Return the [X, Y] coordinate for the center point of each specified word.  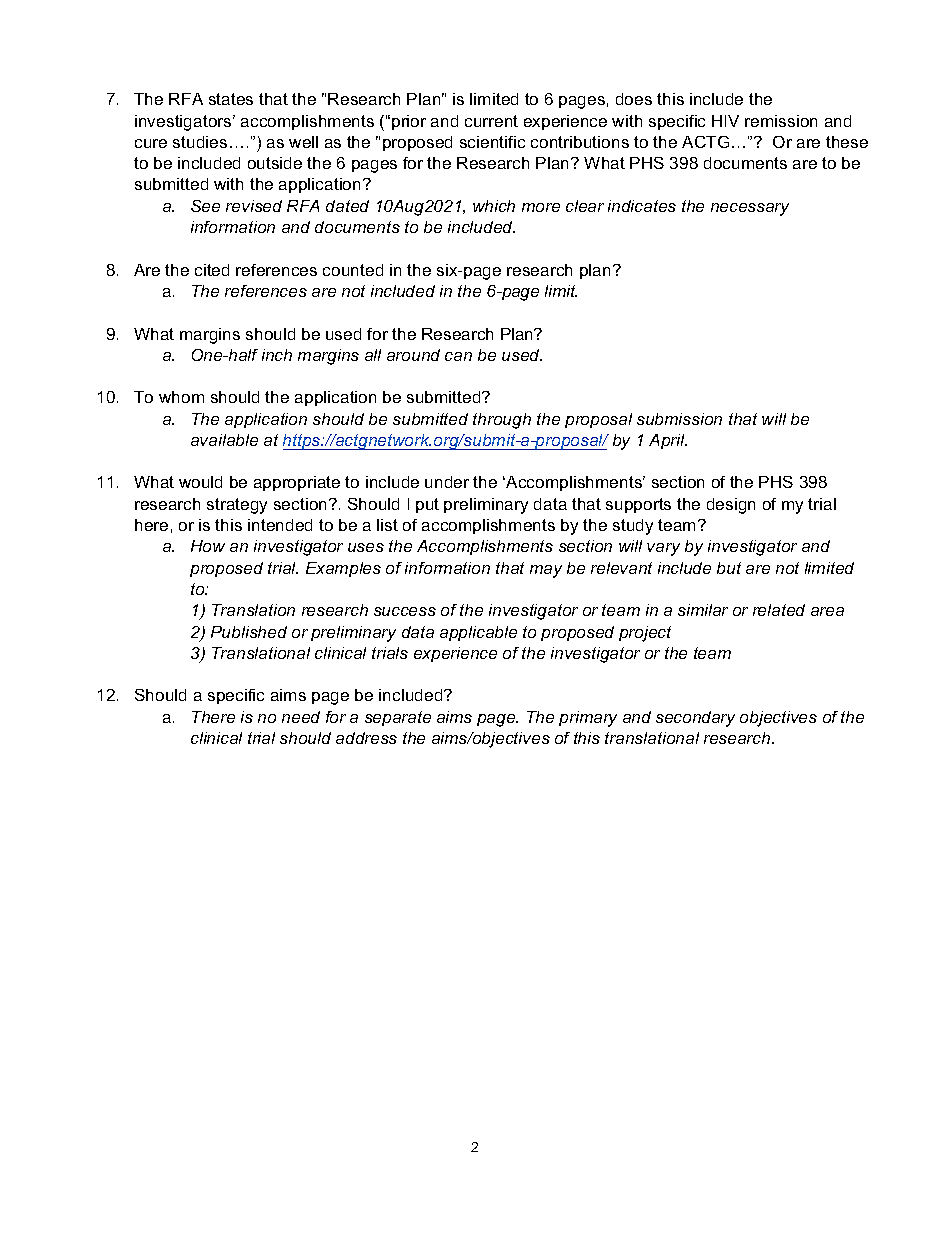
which [494, 206]
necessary [750, 209]
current [491, 121]
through [502, 421]
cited [212, 270]
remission [781, 121]
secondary [695, 719]
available [224, 440]
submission [679, 419]
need [301, 717]
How [208, 546]
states [231, 99]
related [779, 610]
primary [588, 719]
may [546, 571]
